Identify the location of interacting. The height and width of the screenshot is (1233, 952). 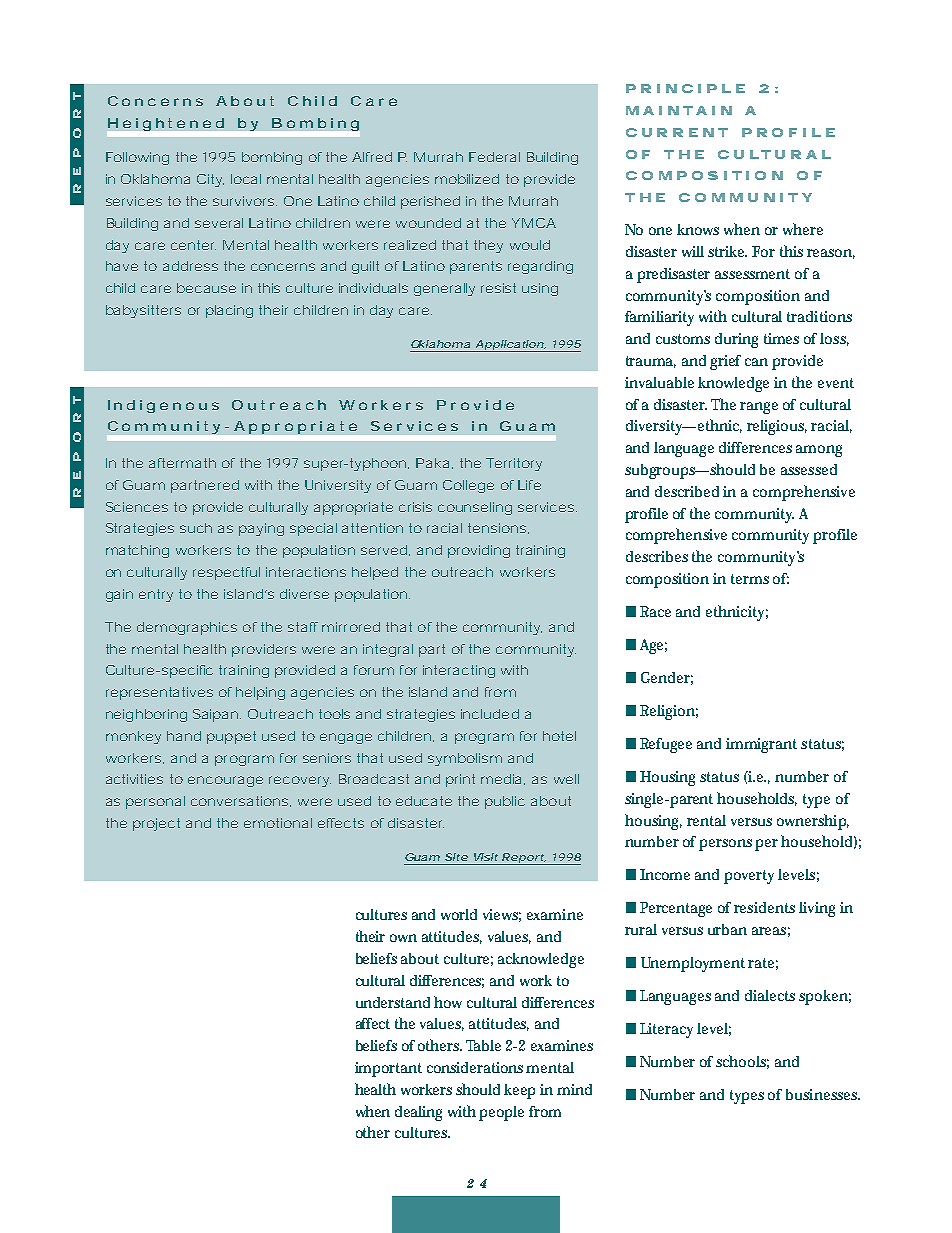
(459, 671).
